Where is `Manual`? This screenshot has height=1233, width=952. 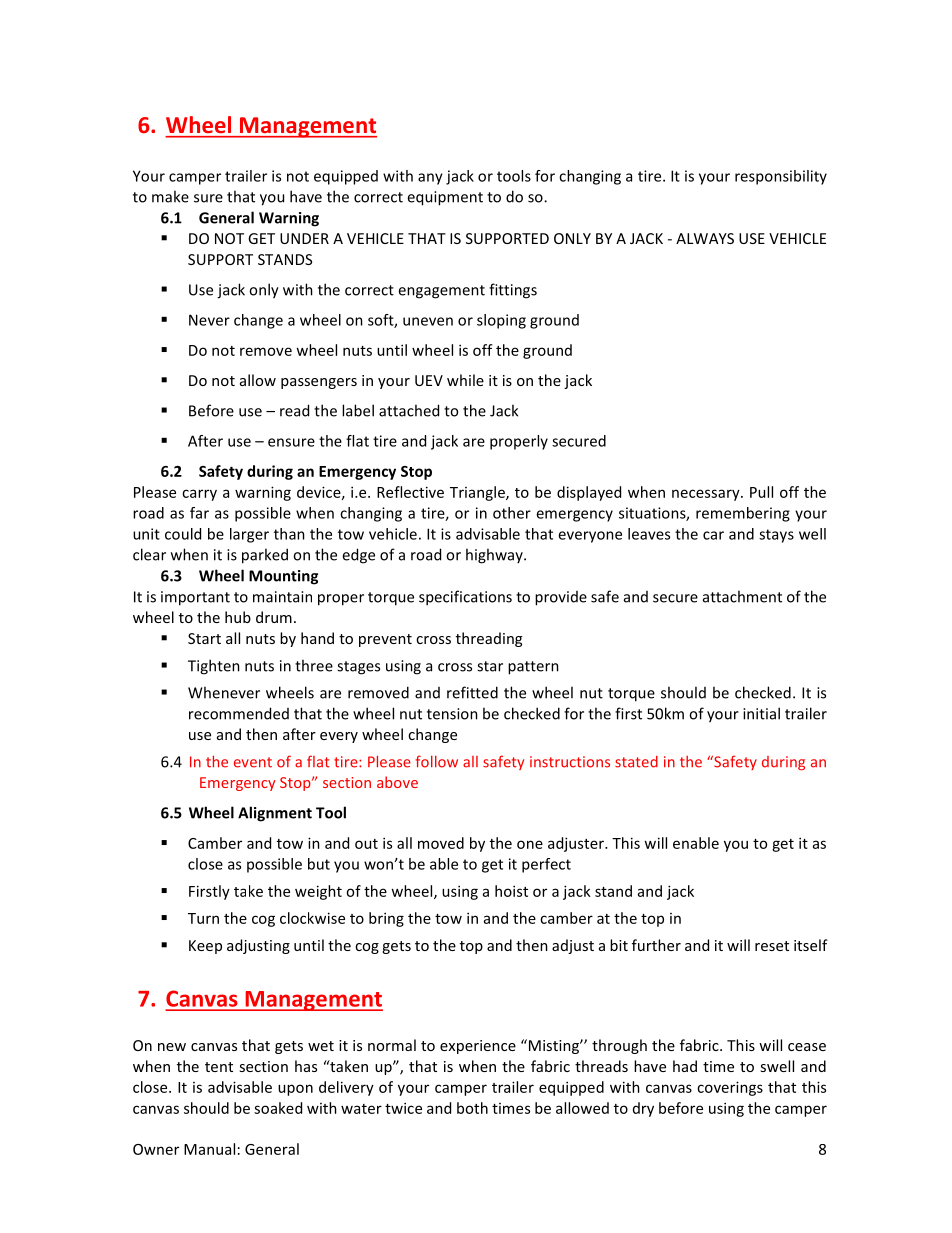 Manual is located at coordinates (209, 1149).
